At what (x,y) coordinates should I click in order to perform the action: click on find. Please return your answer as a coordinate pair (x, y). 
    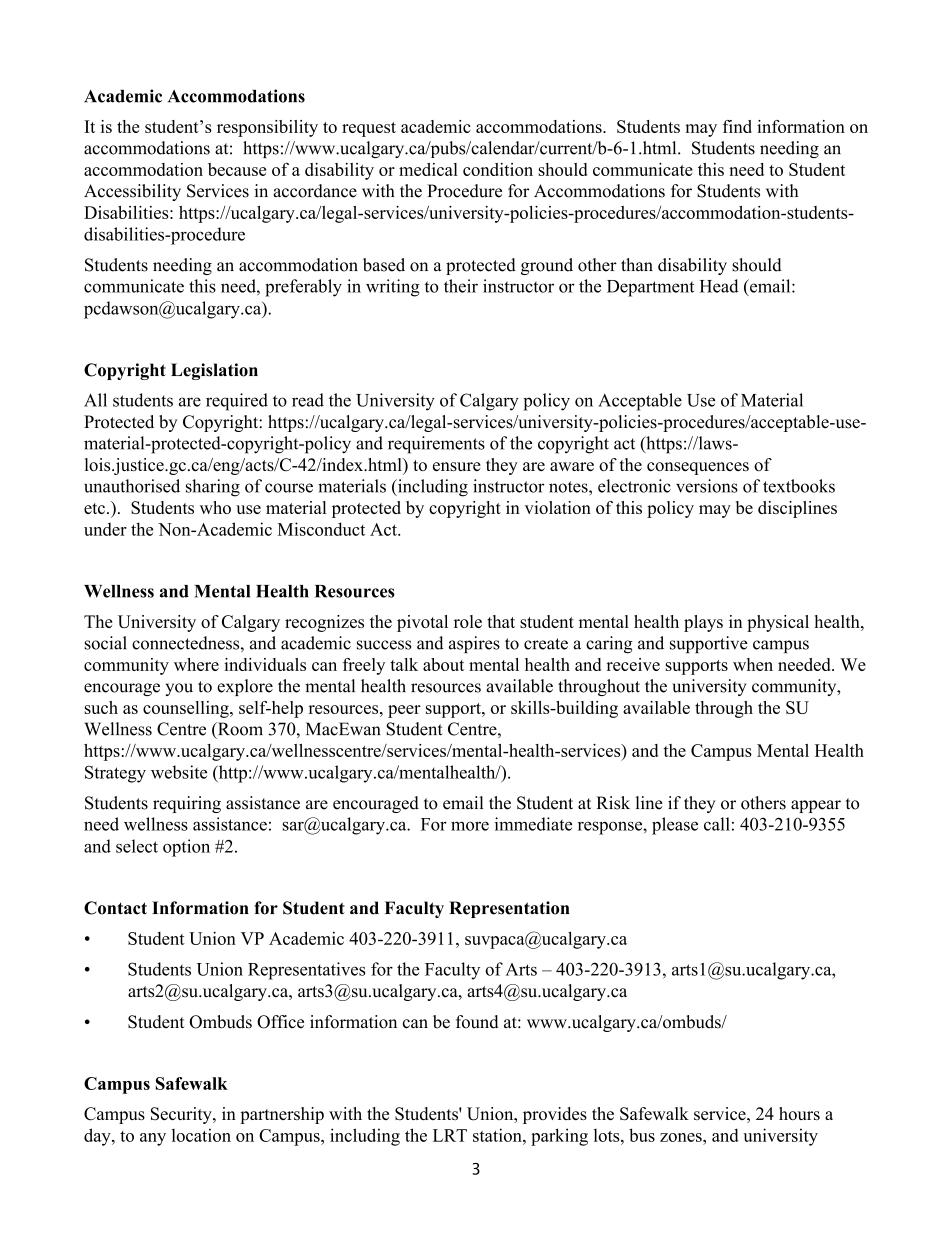
    Looking at the image, I should click on (737, 126).
